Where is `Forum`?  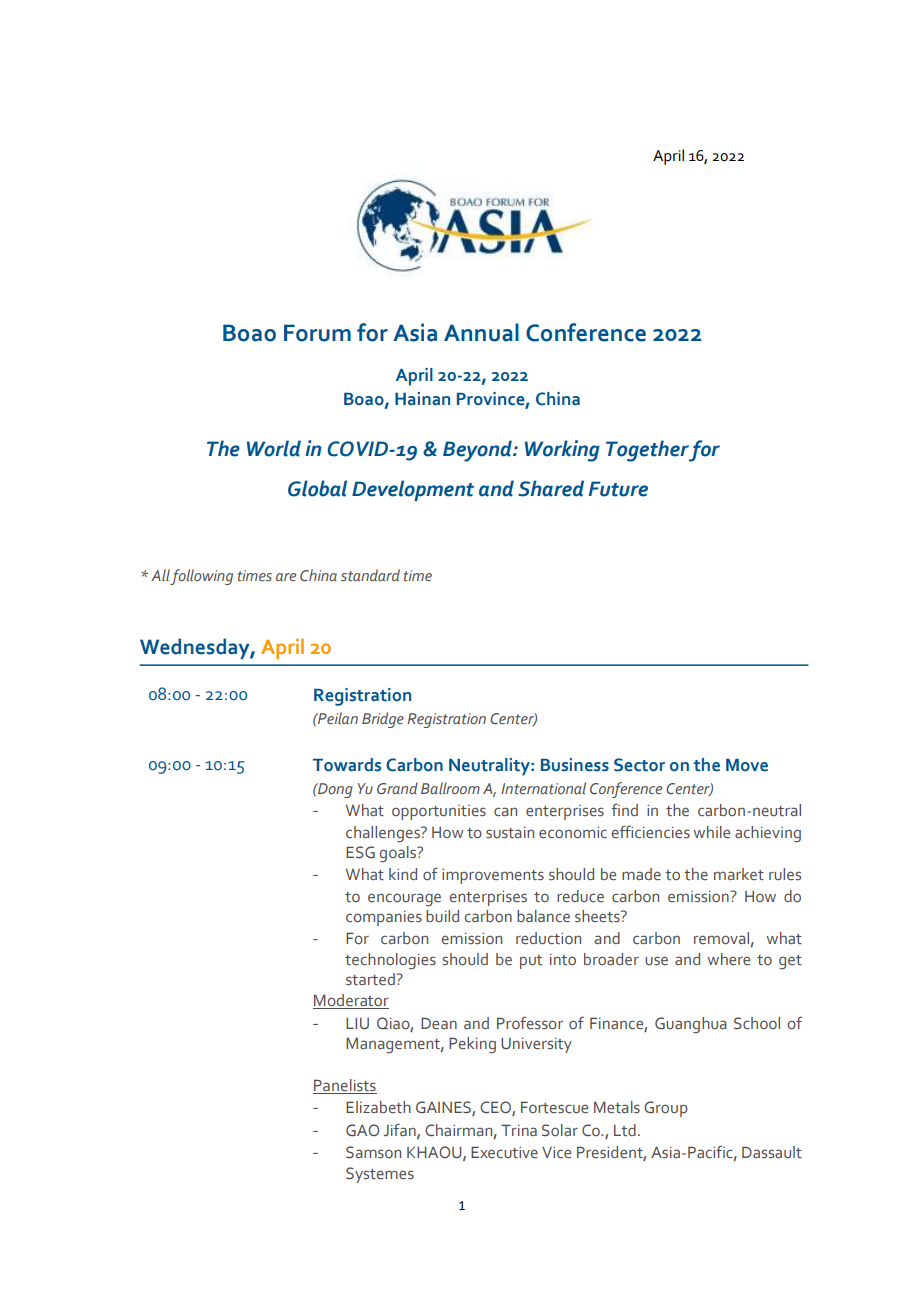
Forum is located at coordinates (317, 333).
